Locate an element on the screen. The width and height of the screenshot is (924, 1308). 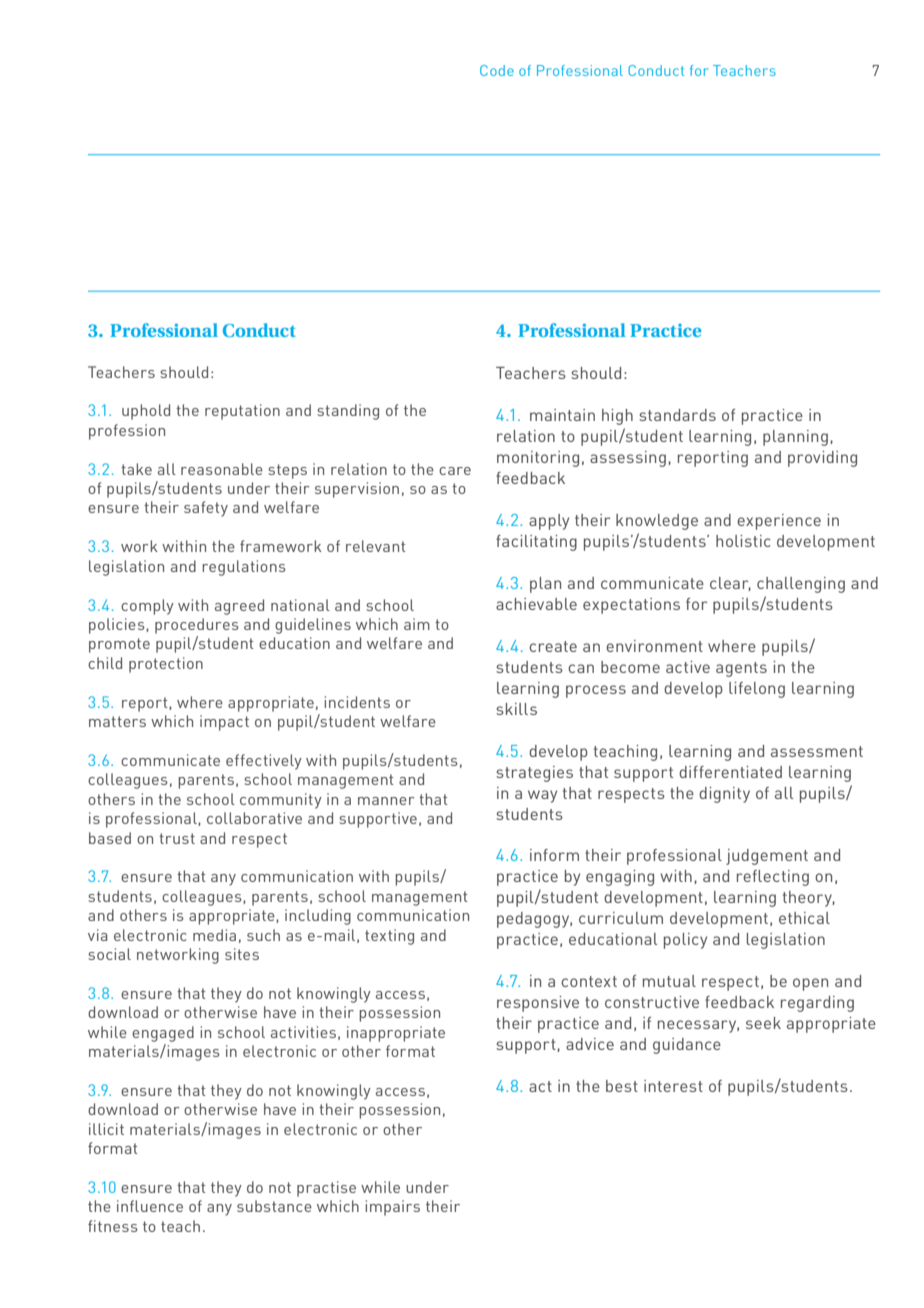
Code is located at coordinates (497, 70).
